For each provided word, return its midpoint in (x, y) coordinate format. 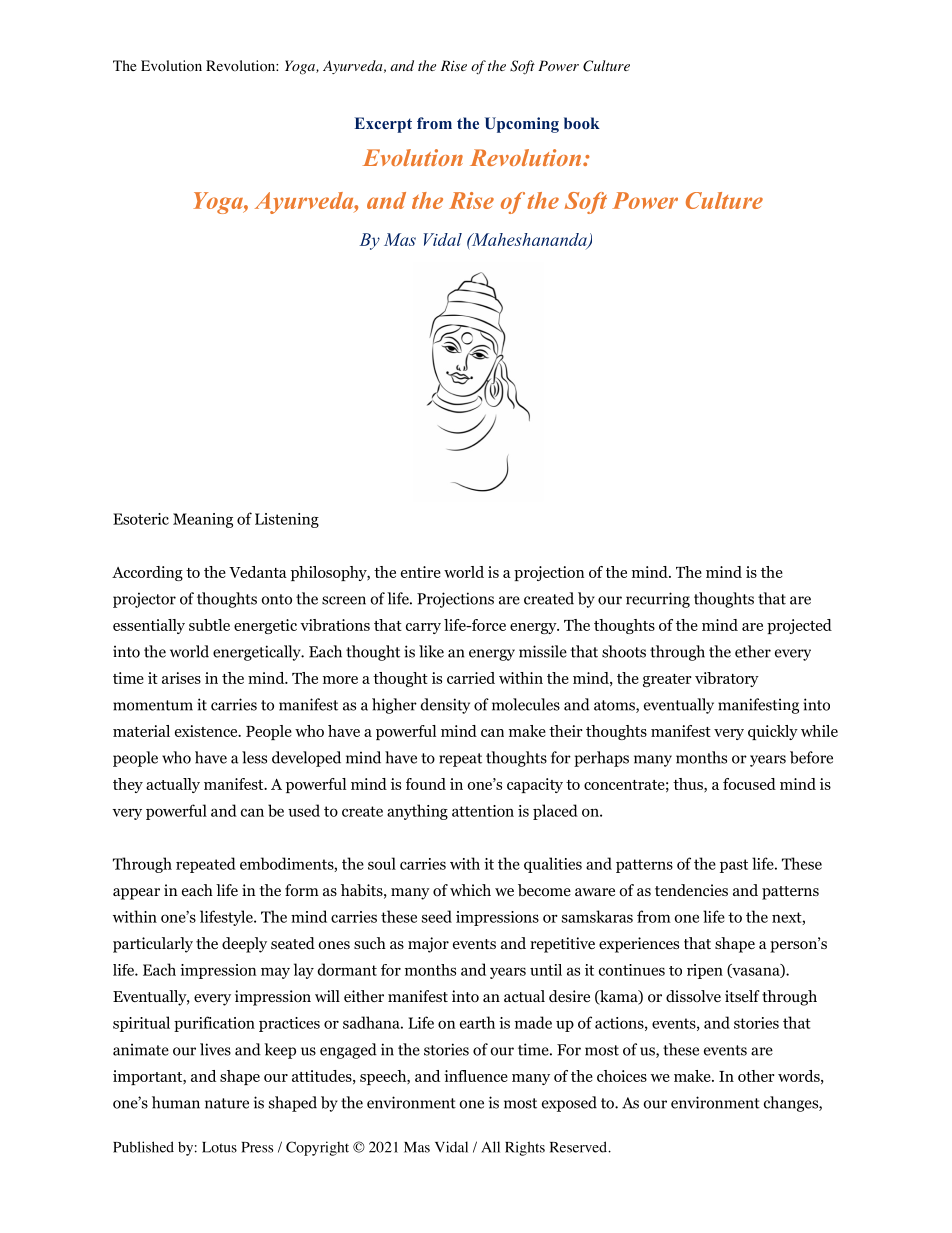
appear (136, 894)
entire (421, 572)
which (470, 890)
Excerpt (383, 125)
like (431, 651)
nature (227, 1103)
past (734, 866)
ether (753, 651)
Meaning (203, 520)
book (582, 123)
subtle (209, 625)
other (756, 1076)
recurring (658, 600)
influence (476, 1076)
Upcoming (522, 125)
